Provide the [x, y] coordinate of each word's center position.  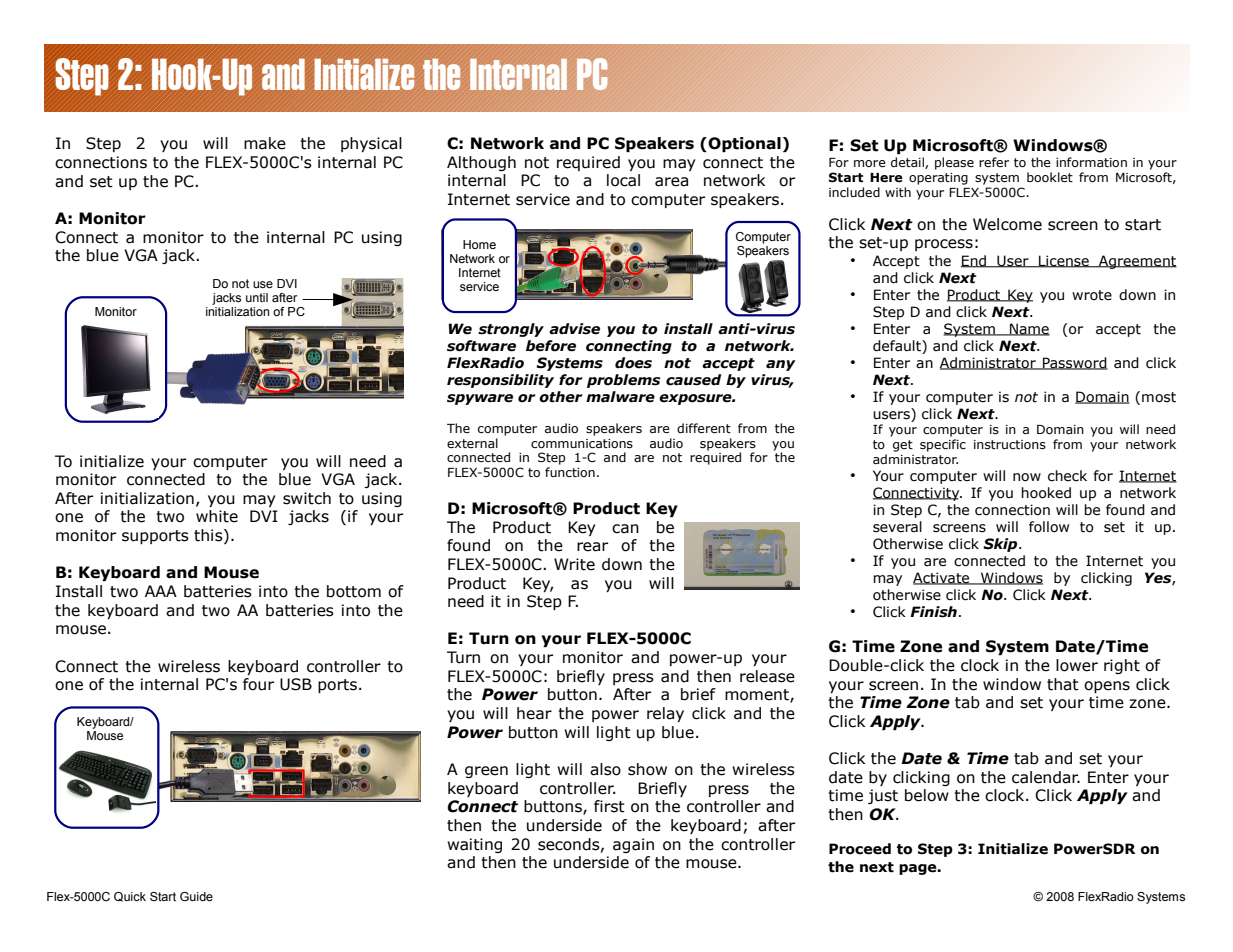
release [767, 676]
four [258, 684]
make [265, 143]
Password [1074, 363]
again [633, 845]
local [623, 180]
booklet [1050, 177]
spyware [480, 399]
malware [620, 397]
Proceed [860, 849]
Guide [196, 896]
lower [1077, 665]
